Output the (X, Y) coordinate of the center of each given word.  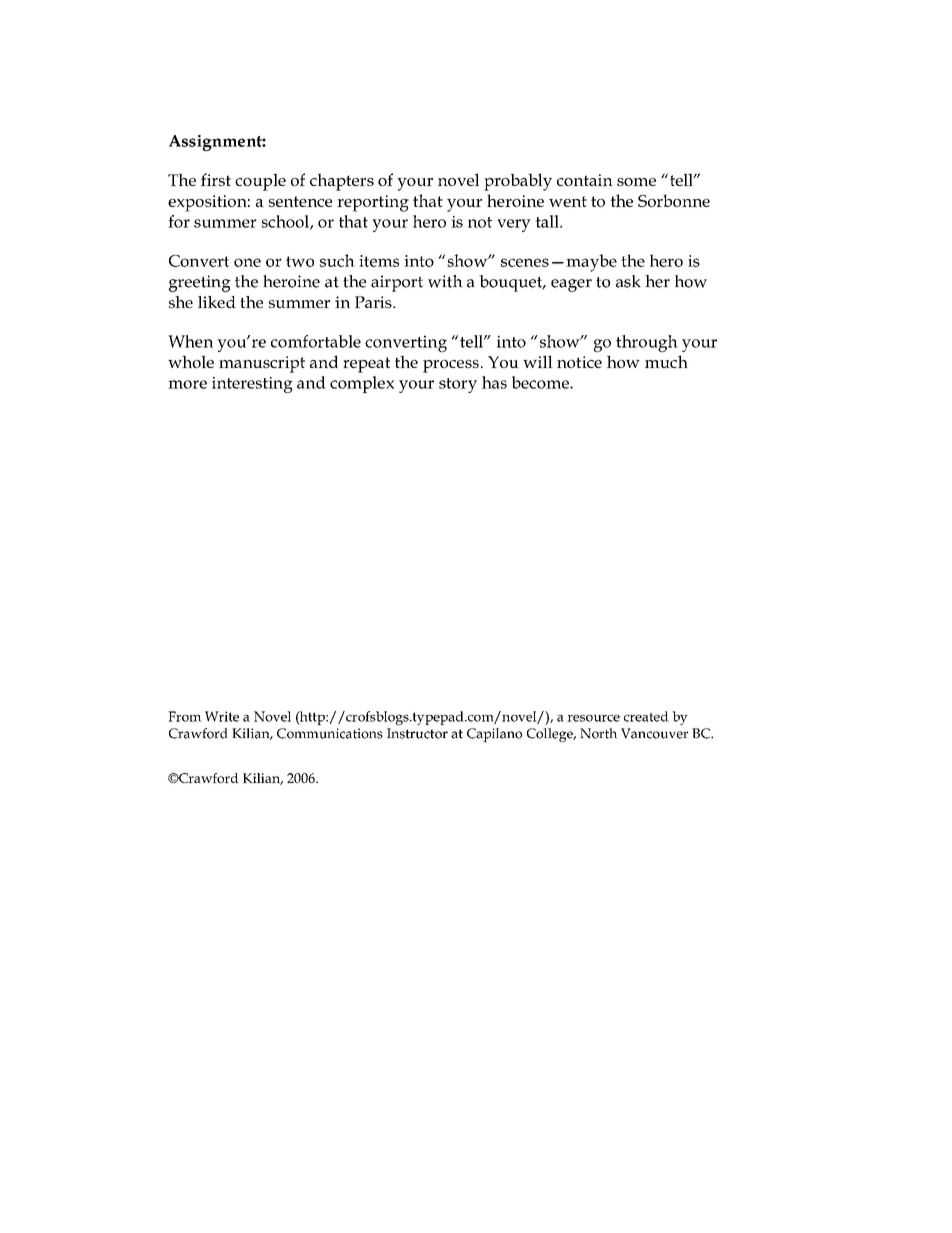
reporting (373, 203)
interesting (252, 385)
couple (260, 182)
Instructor (417, 733)
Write (222, 716)
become (541, 382)
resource (593, 718)
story (458, 385)
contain (585, 180)
